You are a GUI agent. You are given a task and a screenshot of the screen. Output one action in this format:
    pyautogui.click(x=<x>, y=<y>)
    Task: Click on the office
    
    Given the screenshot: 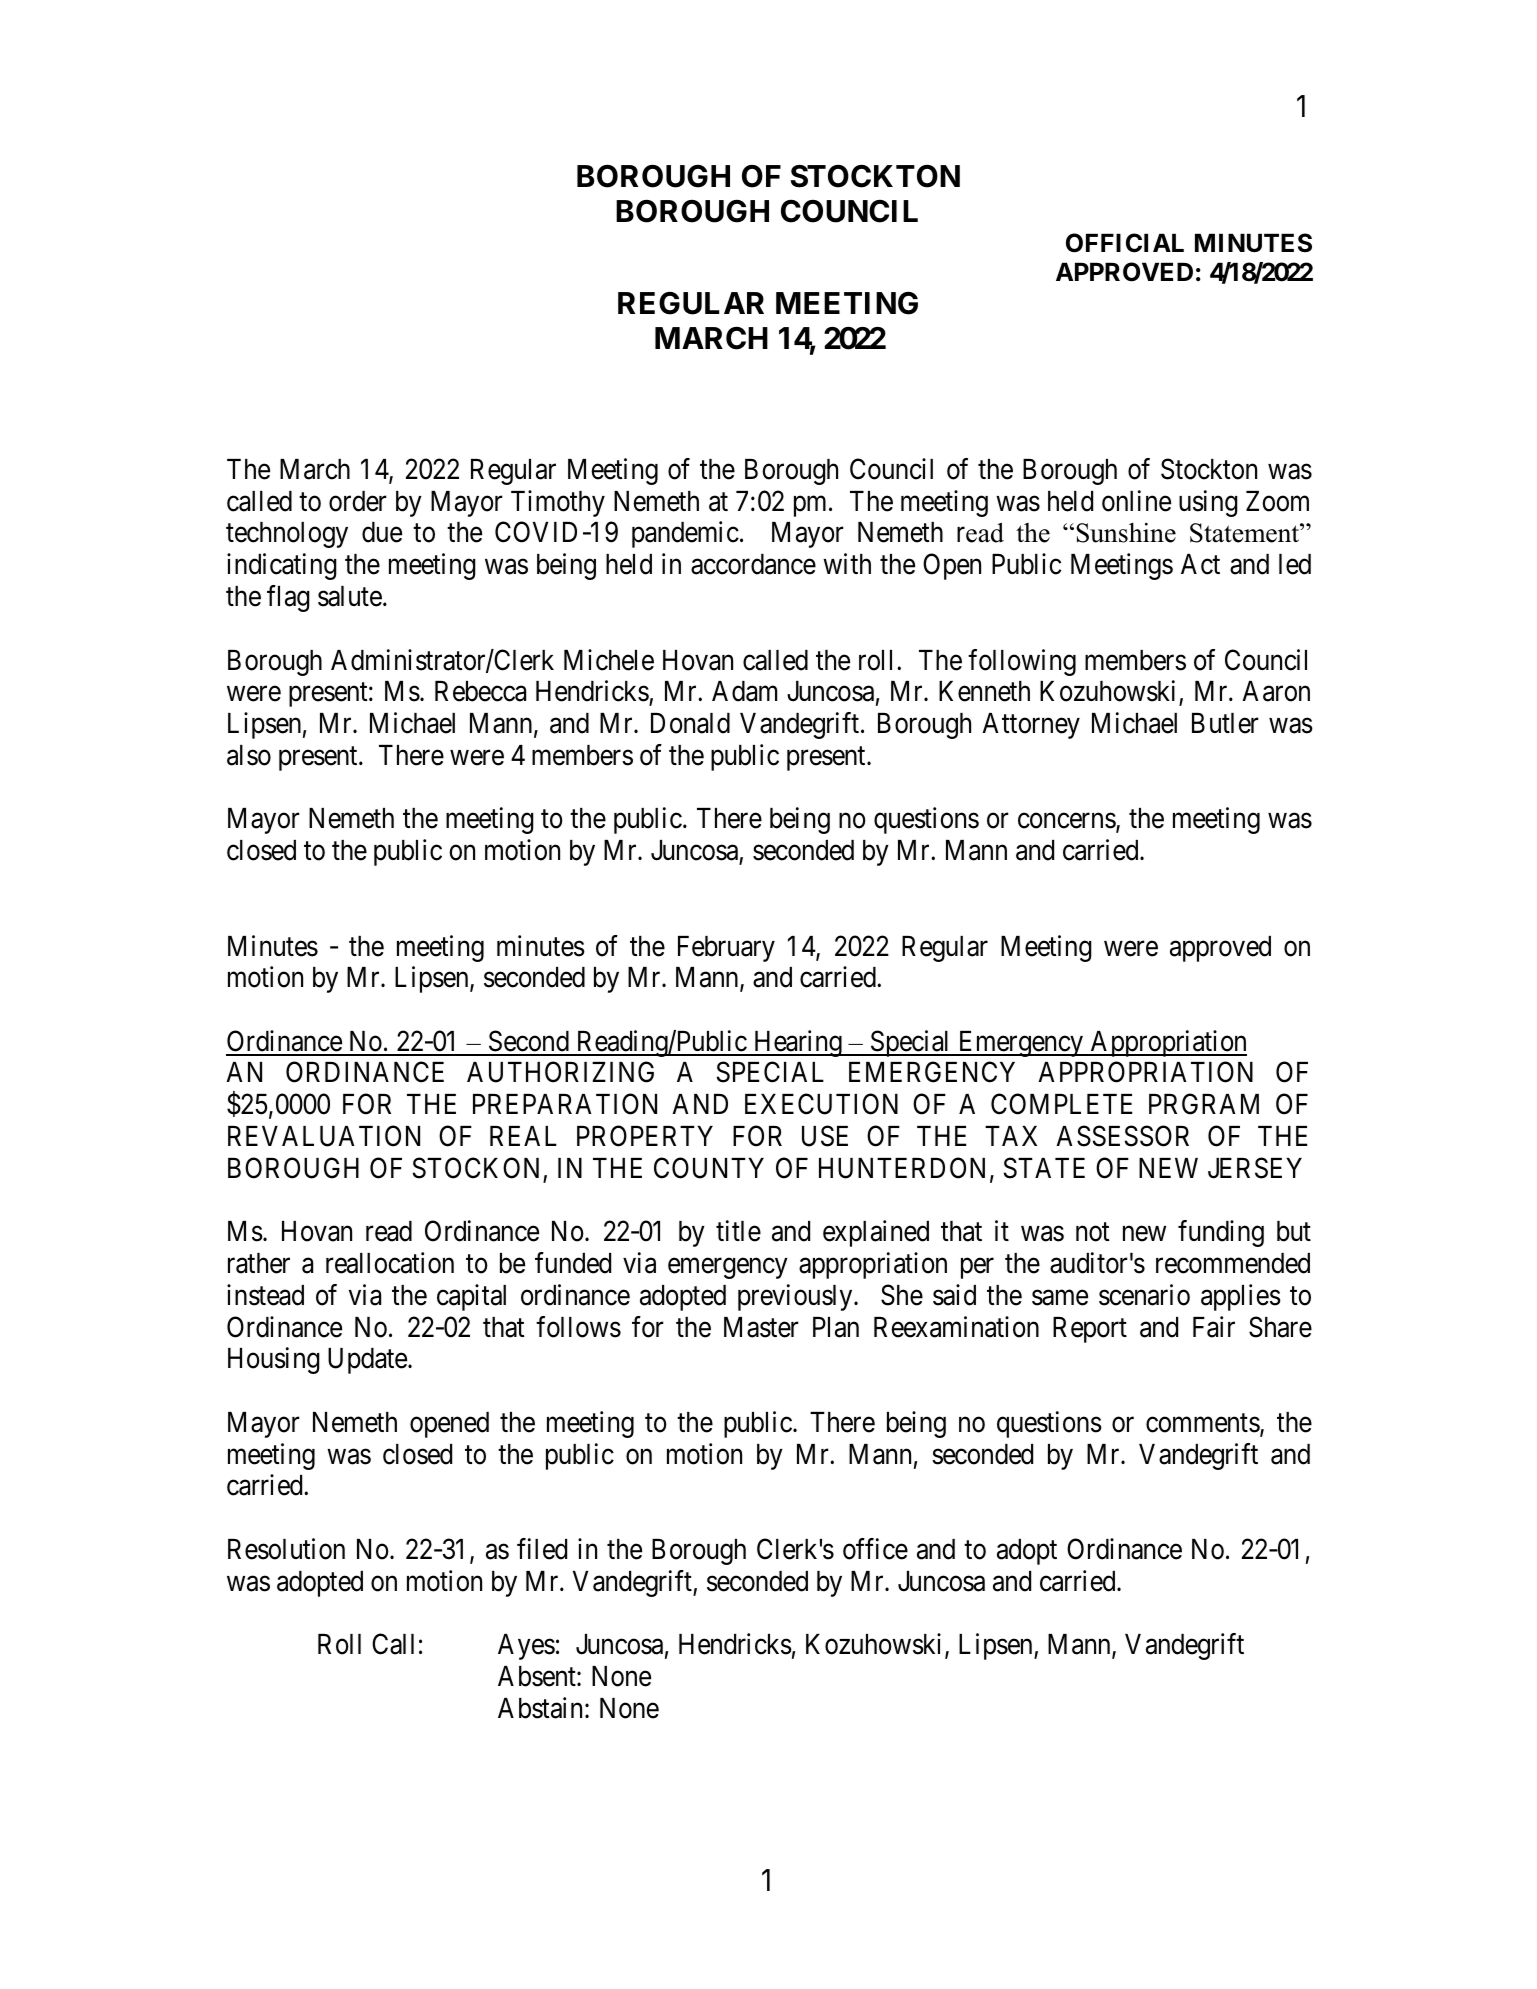 What is the action you would take?
    pyautogui.click(x=875, y=1549)
